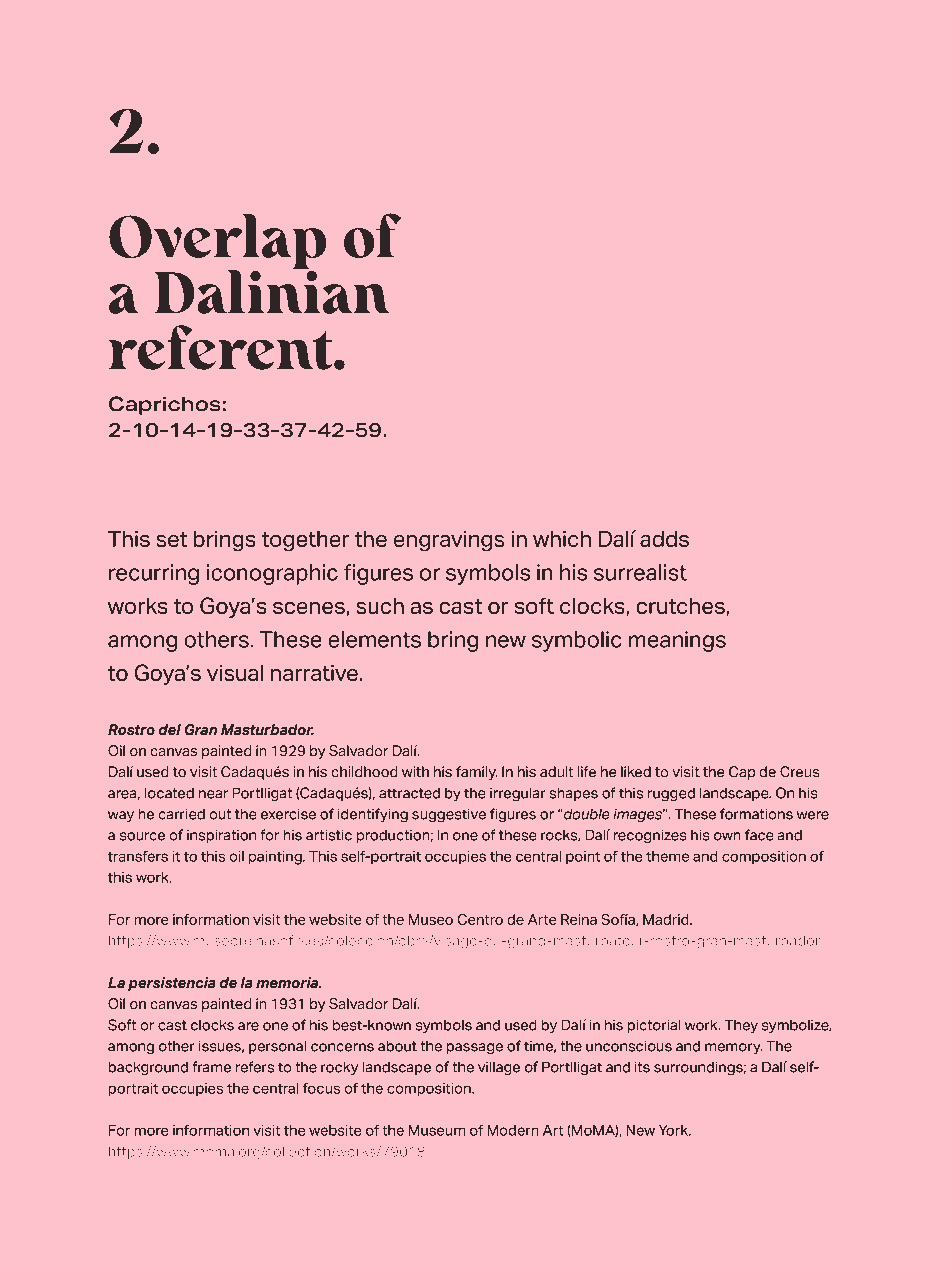 Image resolution: width=952 pixels, height=1270 pixels. I want to click on visual, so click(235, 673).
